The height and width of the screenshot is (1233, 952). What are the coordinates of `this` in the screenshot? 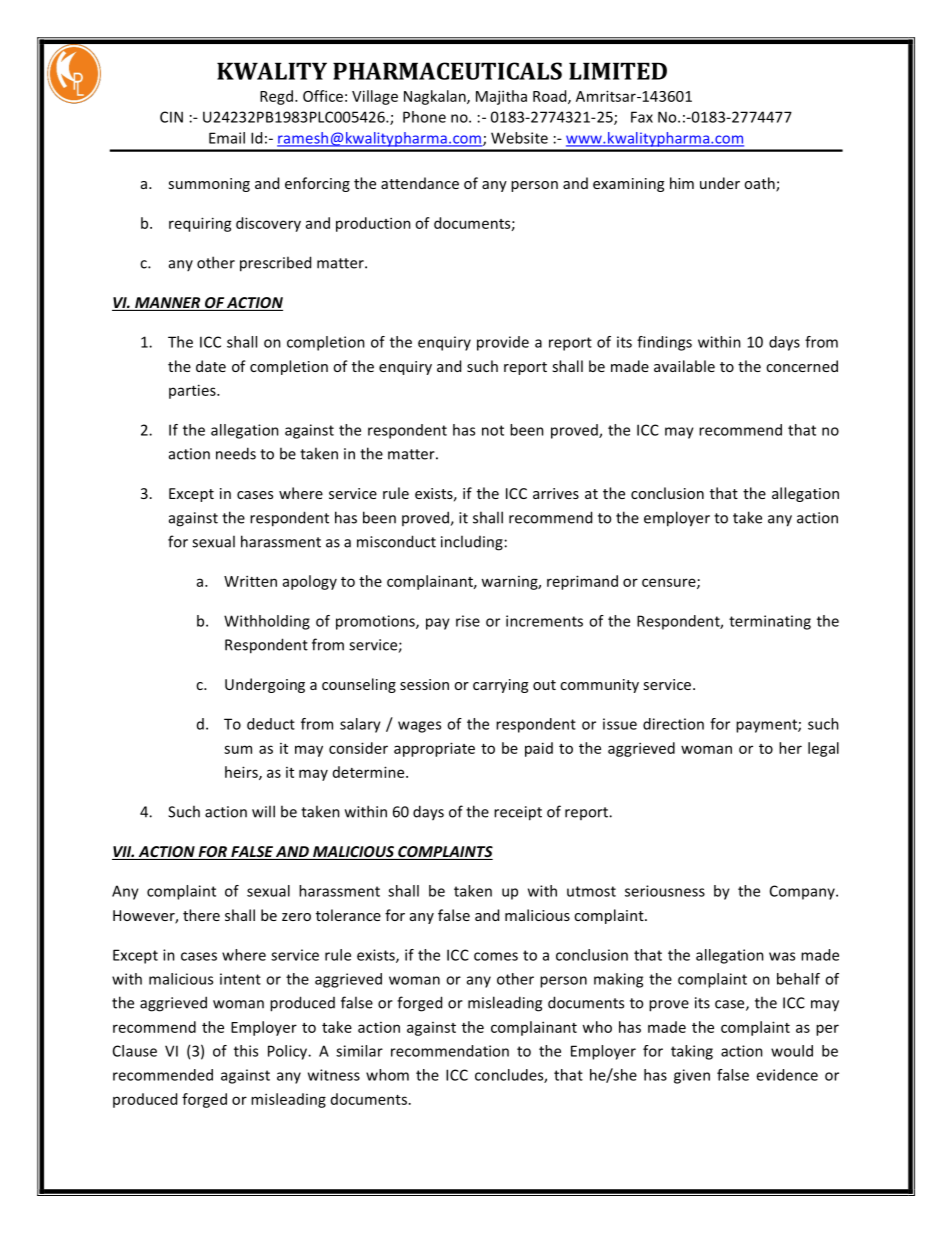 It's located at (246, 1051).
